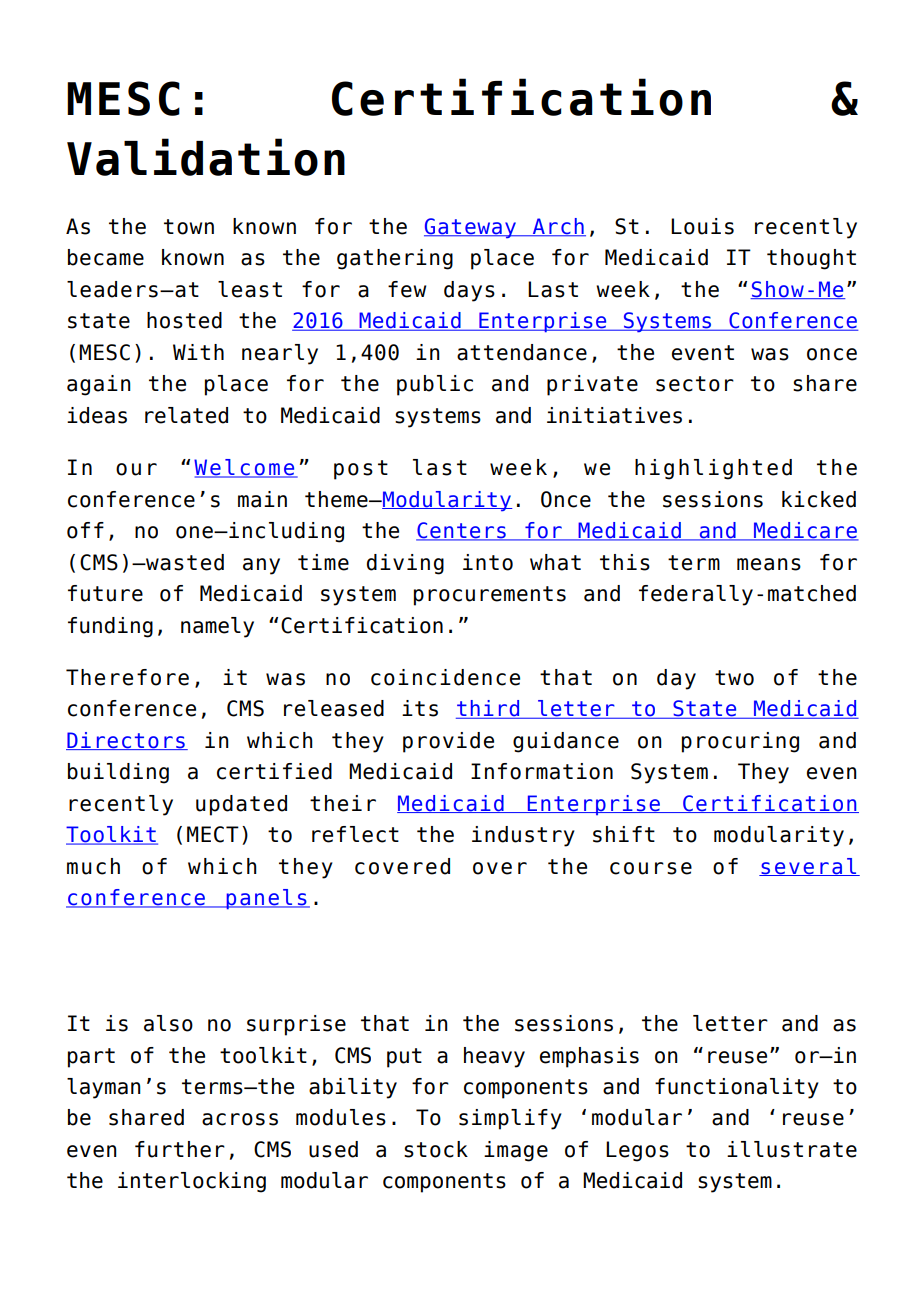 Image resolution: width=924 pixels, height=1308 pixels. What do you see at coordinates (206, 157) in the screenshot?
I see `Validation` at bounding box center [206, 157].
